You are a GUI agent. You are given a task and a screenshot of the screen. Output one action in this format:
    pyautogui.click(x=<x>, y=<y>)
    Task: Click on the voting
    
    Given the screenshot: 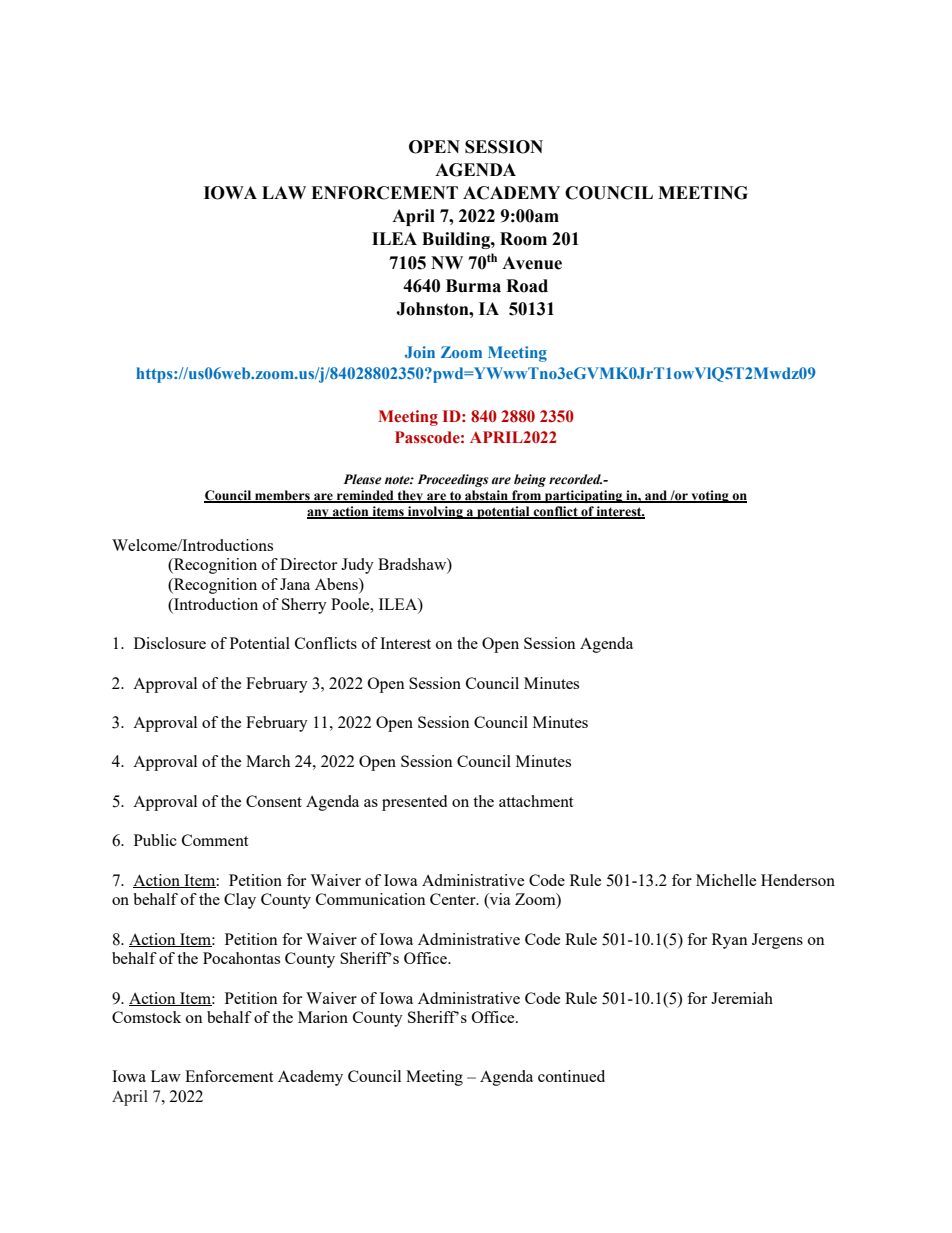 What is the action you would take?
    pyautogui.click(x=710, y=496)
